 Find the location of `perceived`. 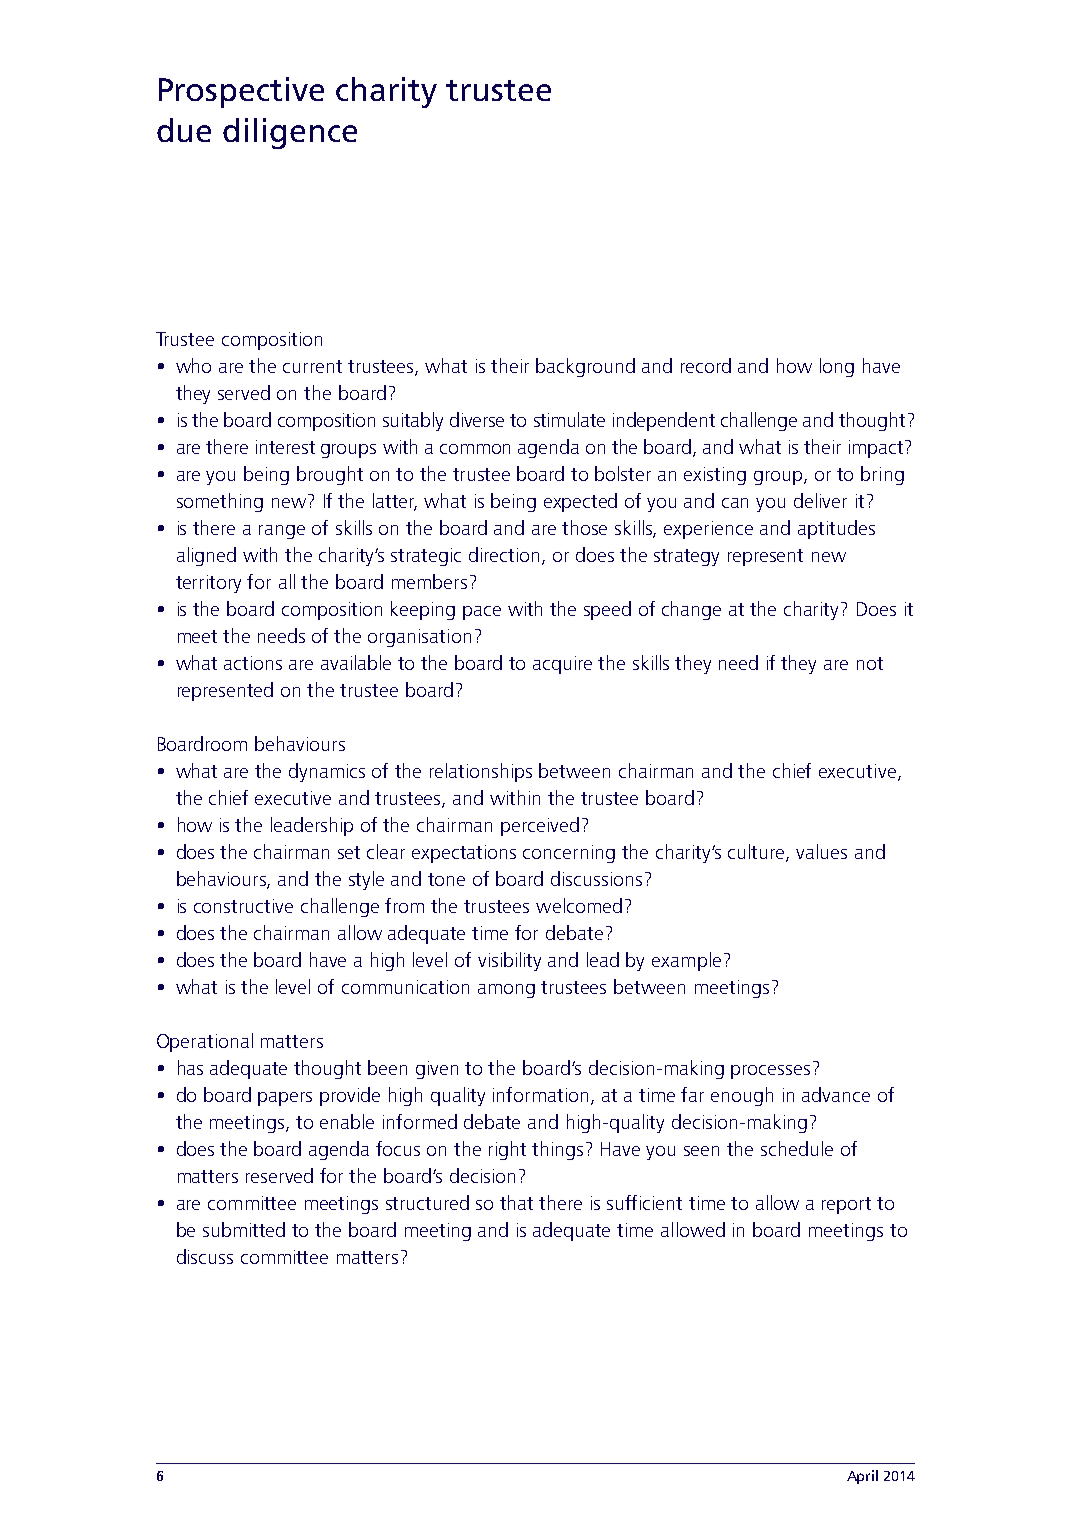

perceived is located at coordinates (540, 826).
